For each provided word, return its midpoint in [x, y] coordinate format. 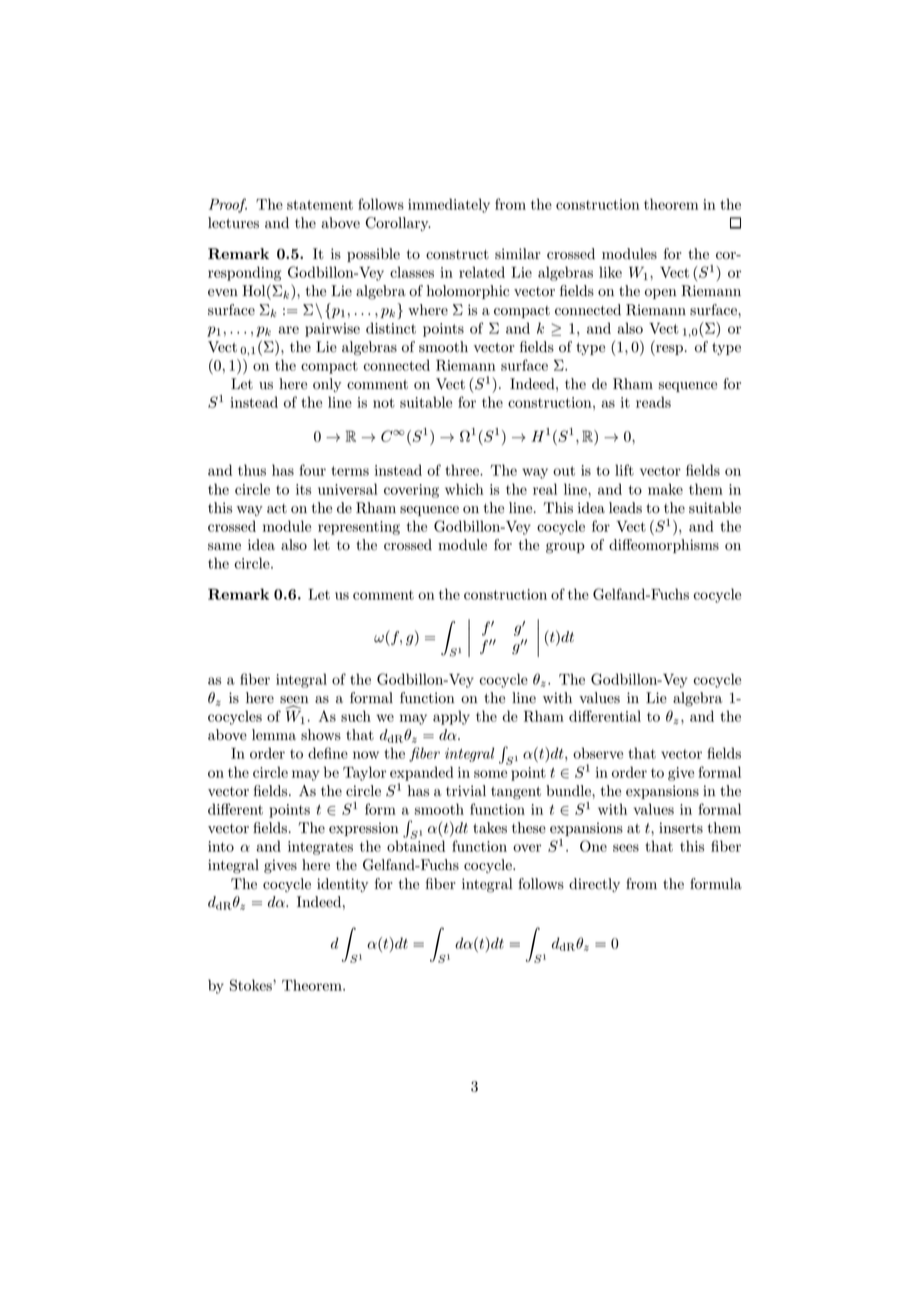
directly [594, 885]
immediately [449, 205]
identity [342, 885]
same [224, 547]
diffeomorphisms [664, 546]
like [610, 272]
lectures [233, 223]
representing [359, 528]
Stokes [252, 985]
